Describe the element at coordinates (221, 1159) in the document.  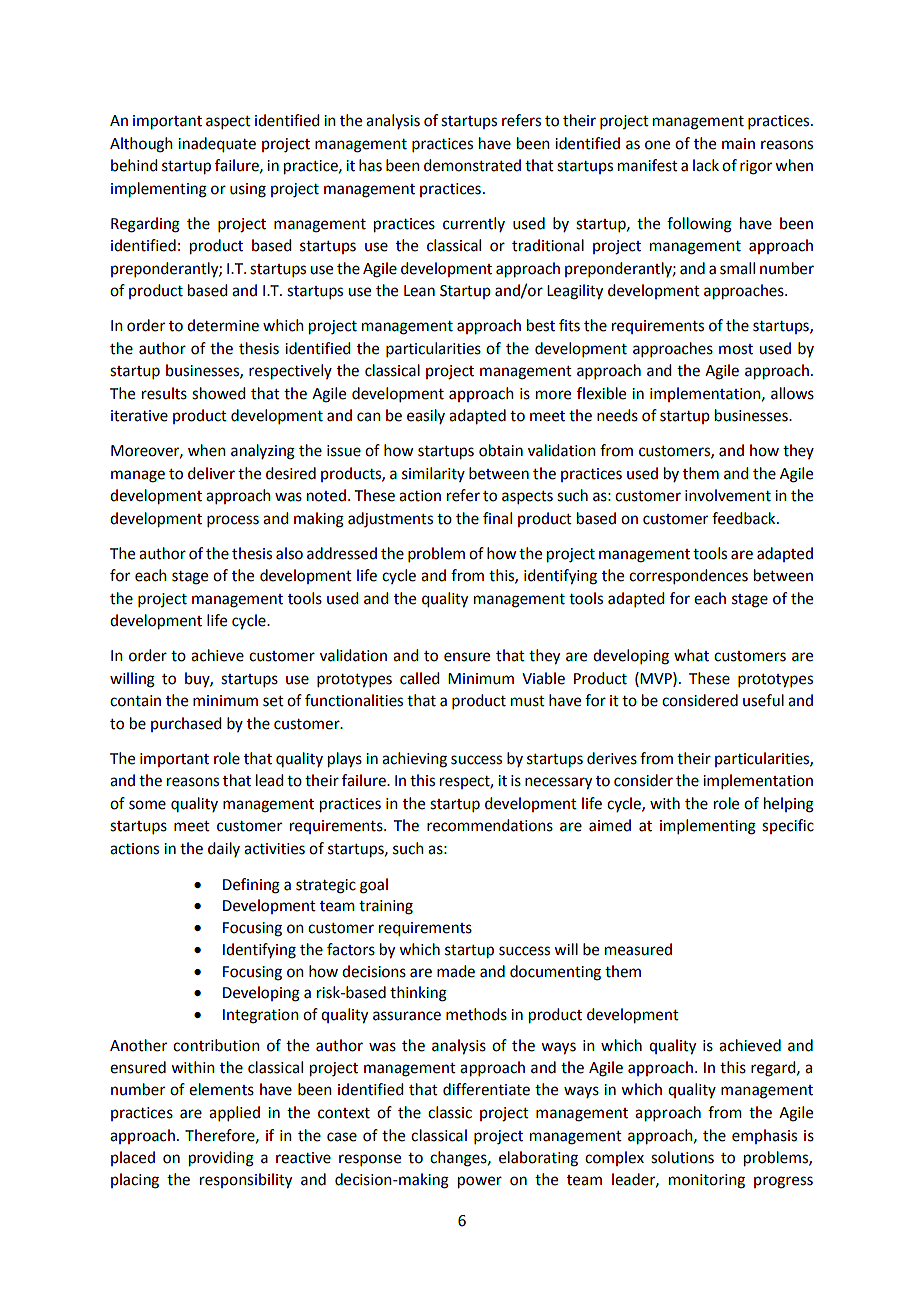
I see `providing` at that location.
